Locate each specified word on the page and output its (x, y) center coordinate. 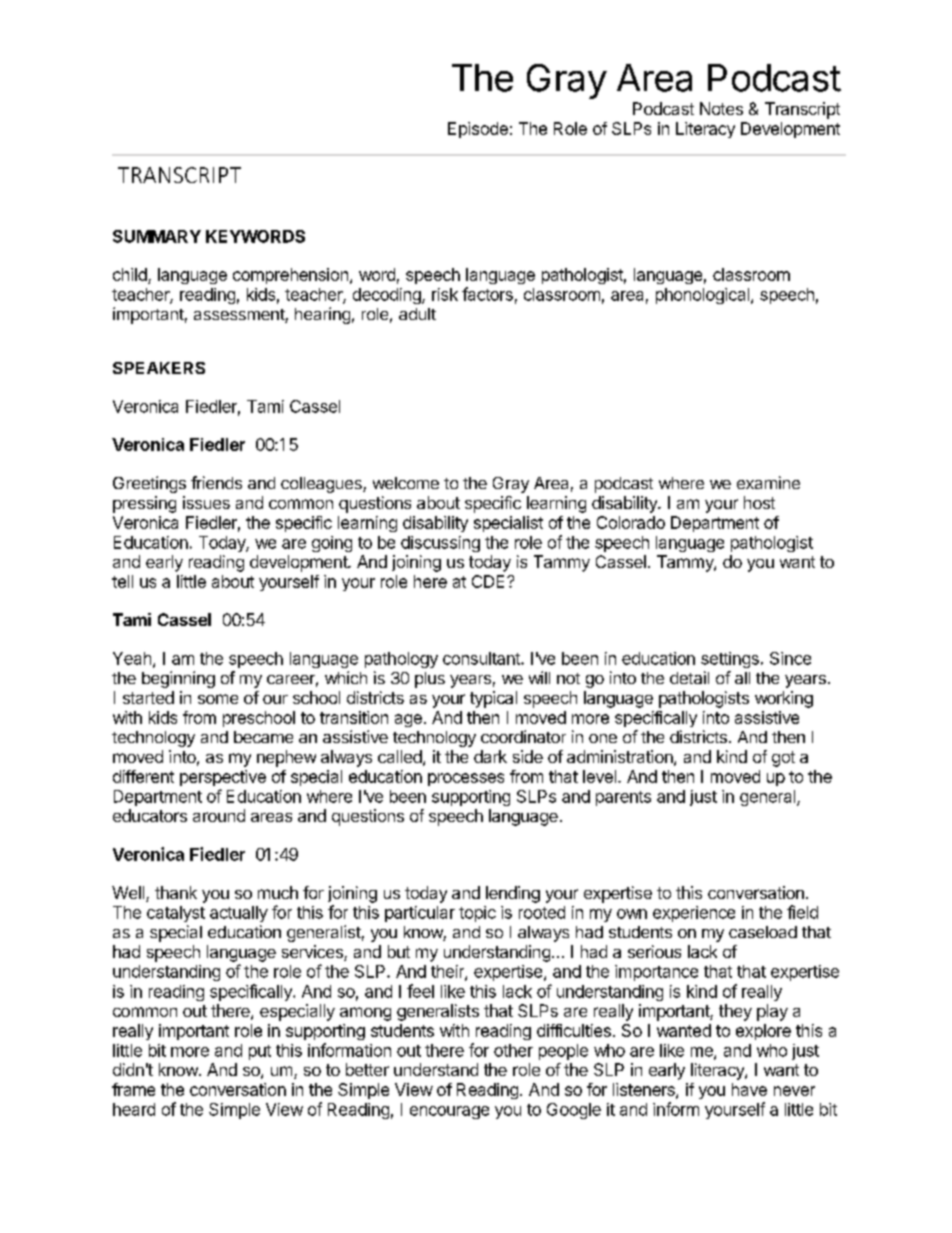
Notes (721, 108)
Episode (478, 130)
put (260, 1052)
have (749, 1089)
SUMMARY (157, 236)
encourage (449, 1112)
